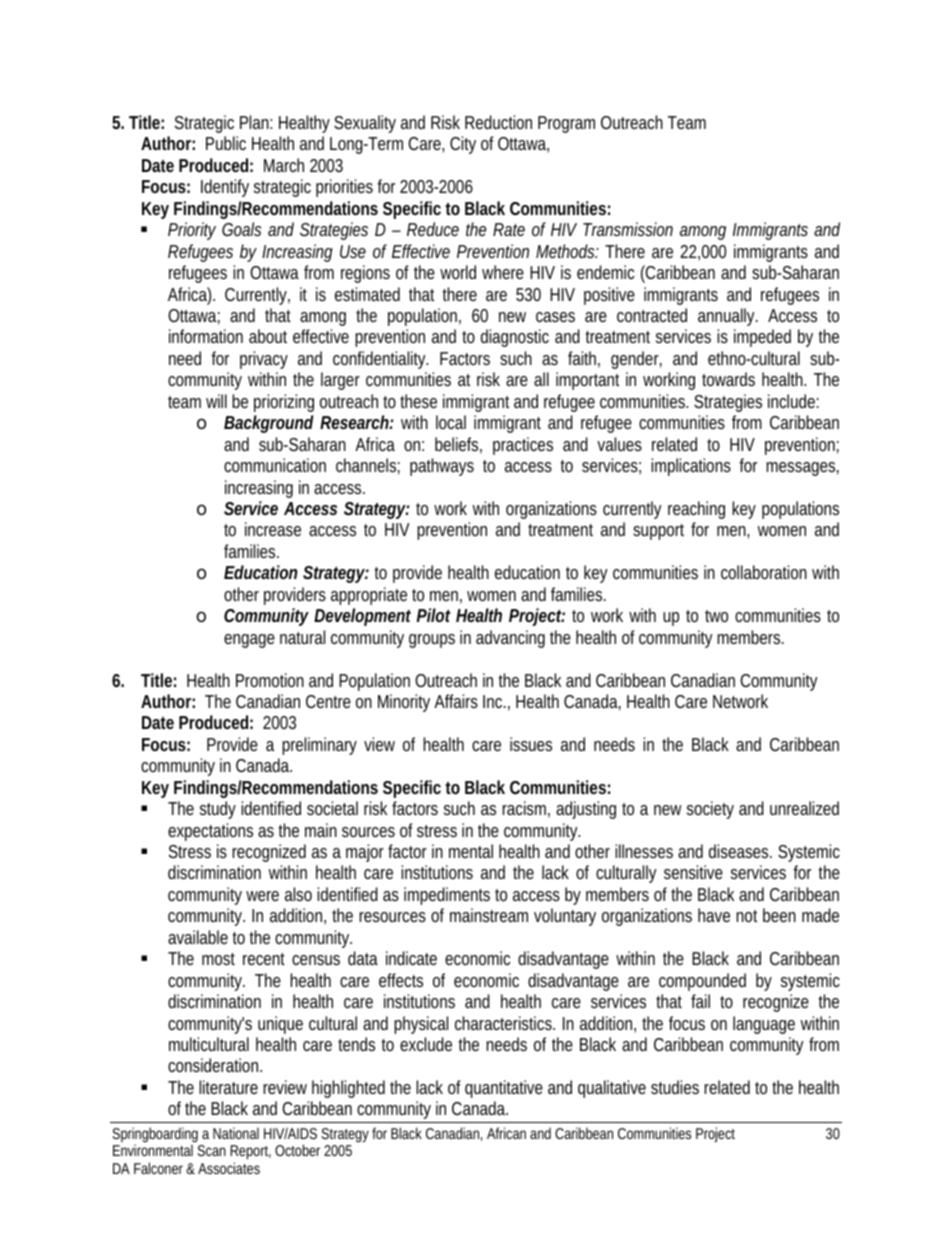  What do you see at coordinates (451, 422) in the document?
I see `local` at bounding box center [451, 422].
